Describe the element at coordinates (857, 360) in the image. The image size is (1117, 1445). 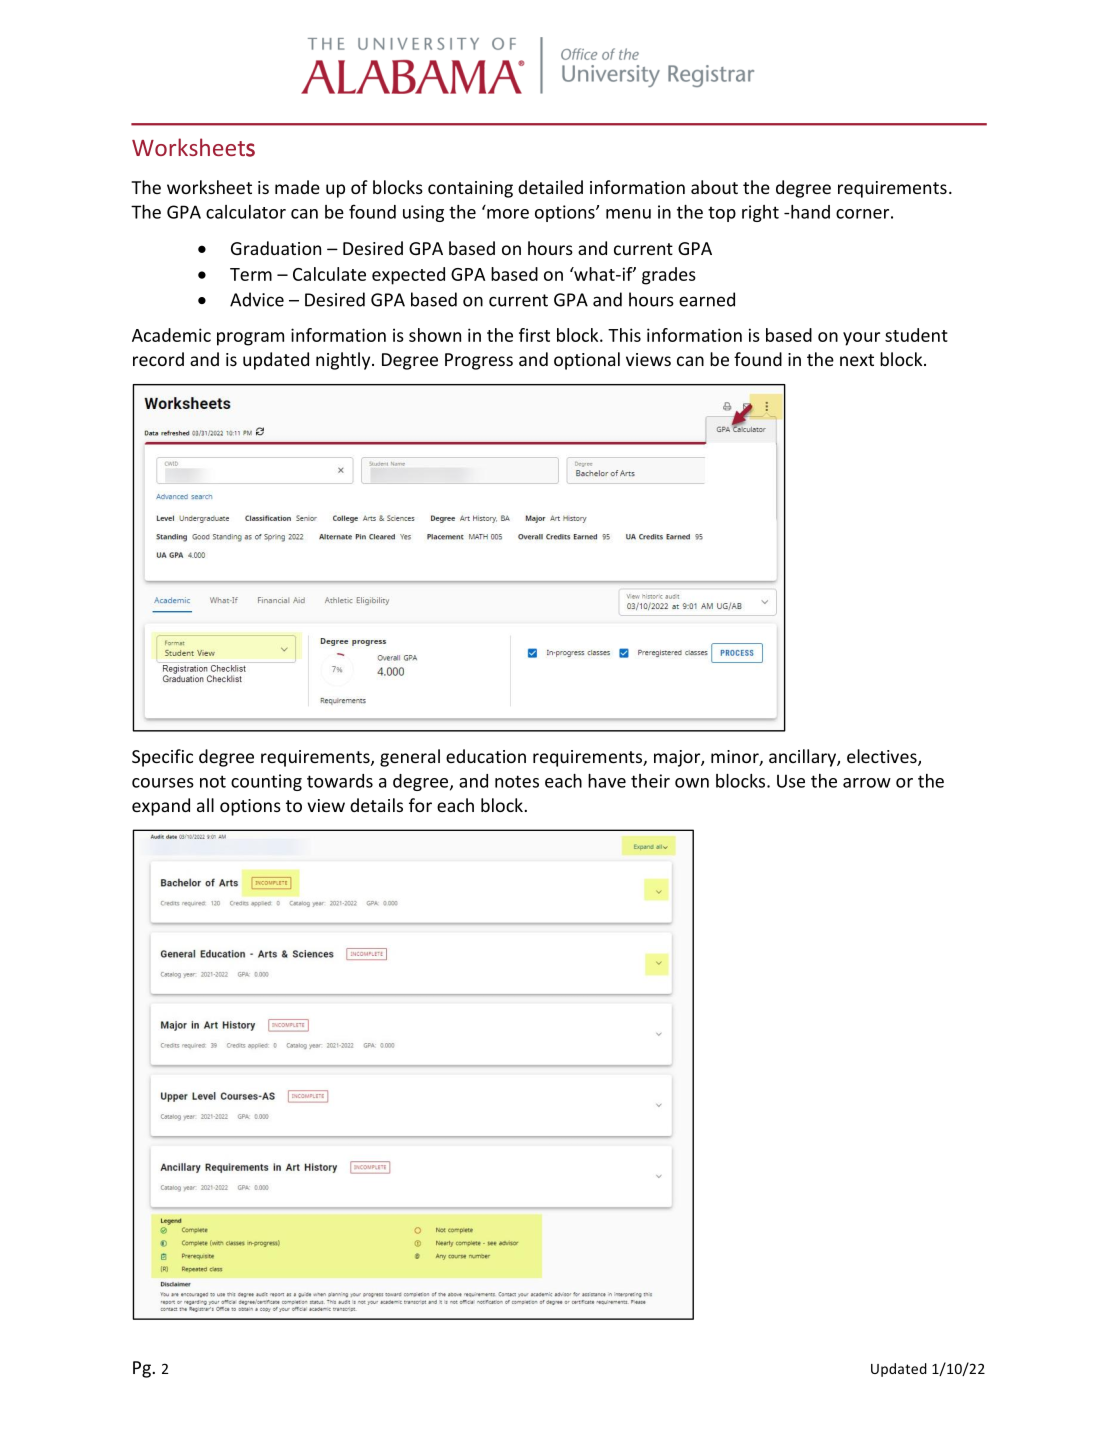
I see `next` at that location.
